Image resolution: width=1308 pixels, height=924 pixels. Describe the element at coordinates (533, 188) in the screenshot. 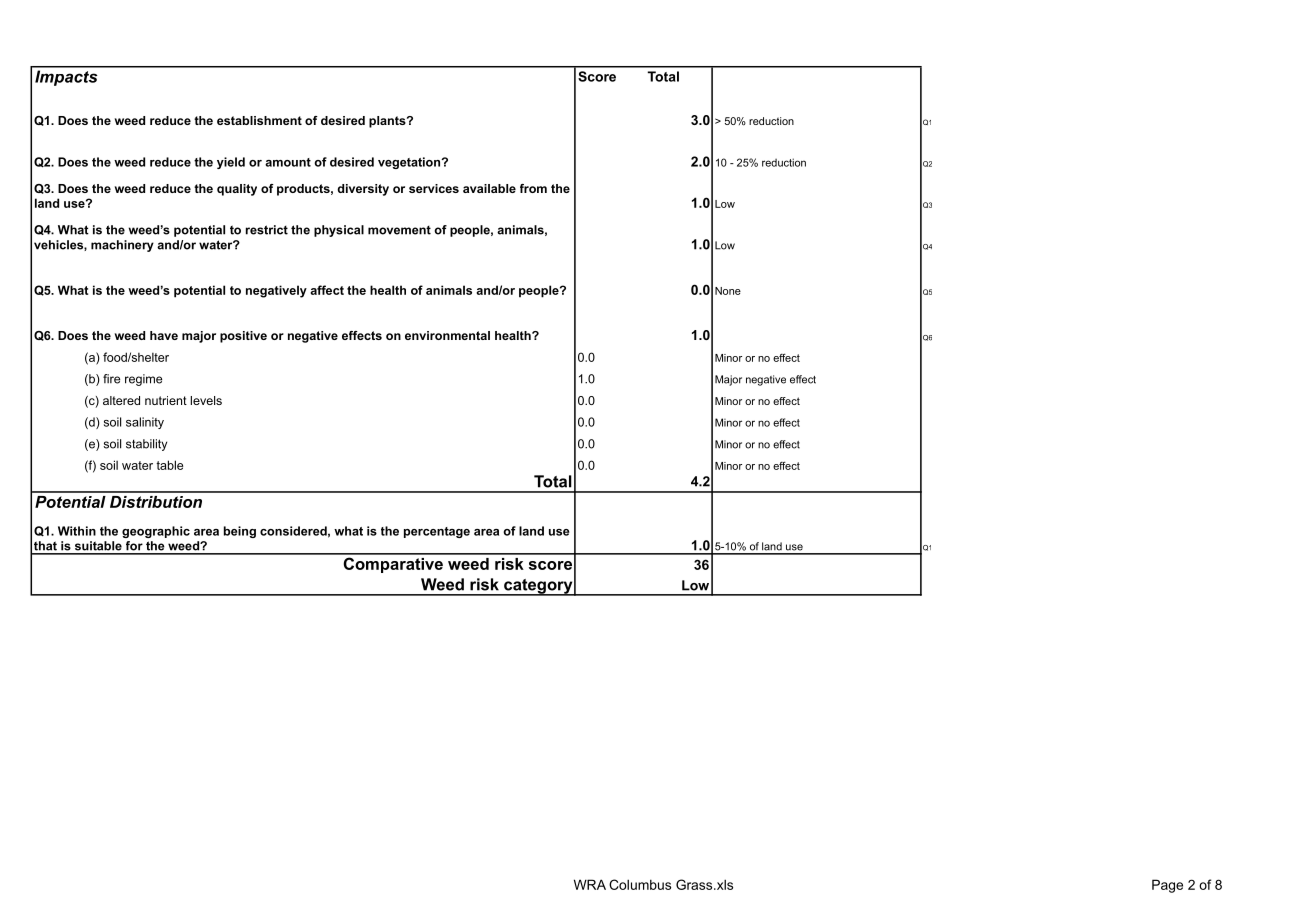

I see `from` at that location.
